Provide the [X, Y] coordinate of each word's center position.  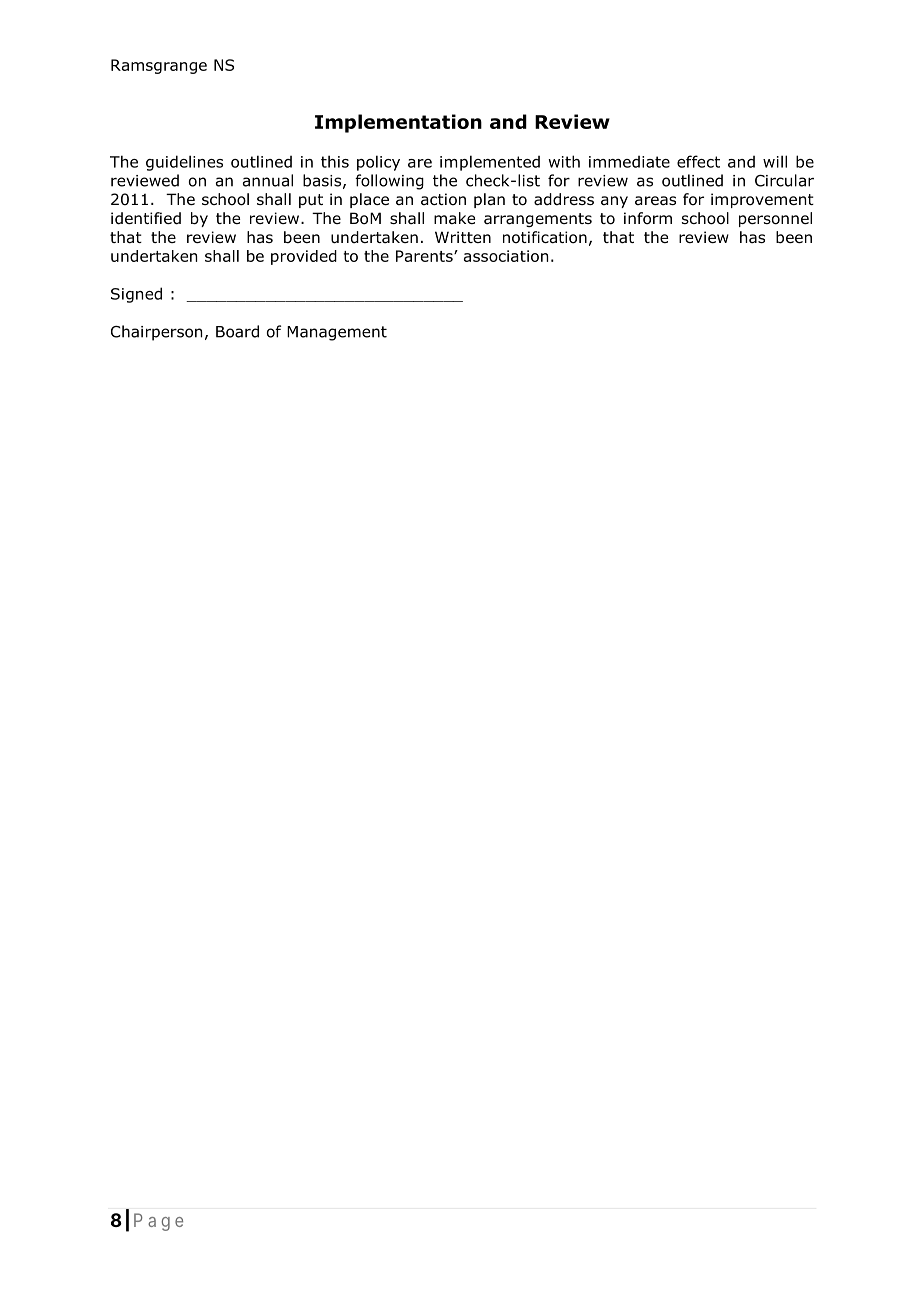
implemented [490, 163]
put [311, 201]
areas [655, 200]
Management [337, 333]
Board [237, 331]
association [506, 256]
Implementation [398, 123]
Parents [425, 256]
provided [304, 257]
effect [698, 161]
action [443, 199]
